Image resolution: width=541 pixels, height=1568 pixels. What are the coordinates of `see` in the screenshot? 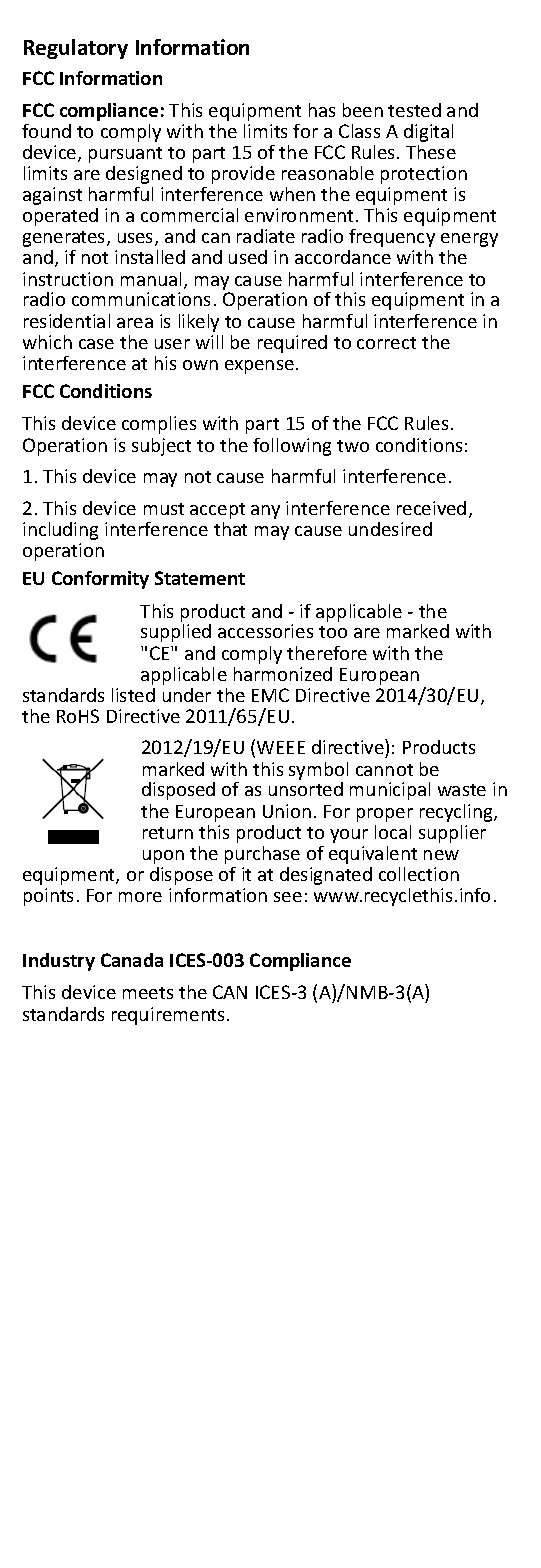 It's located at (288, 897).
